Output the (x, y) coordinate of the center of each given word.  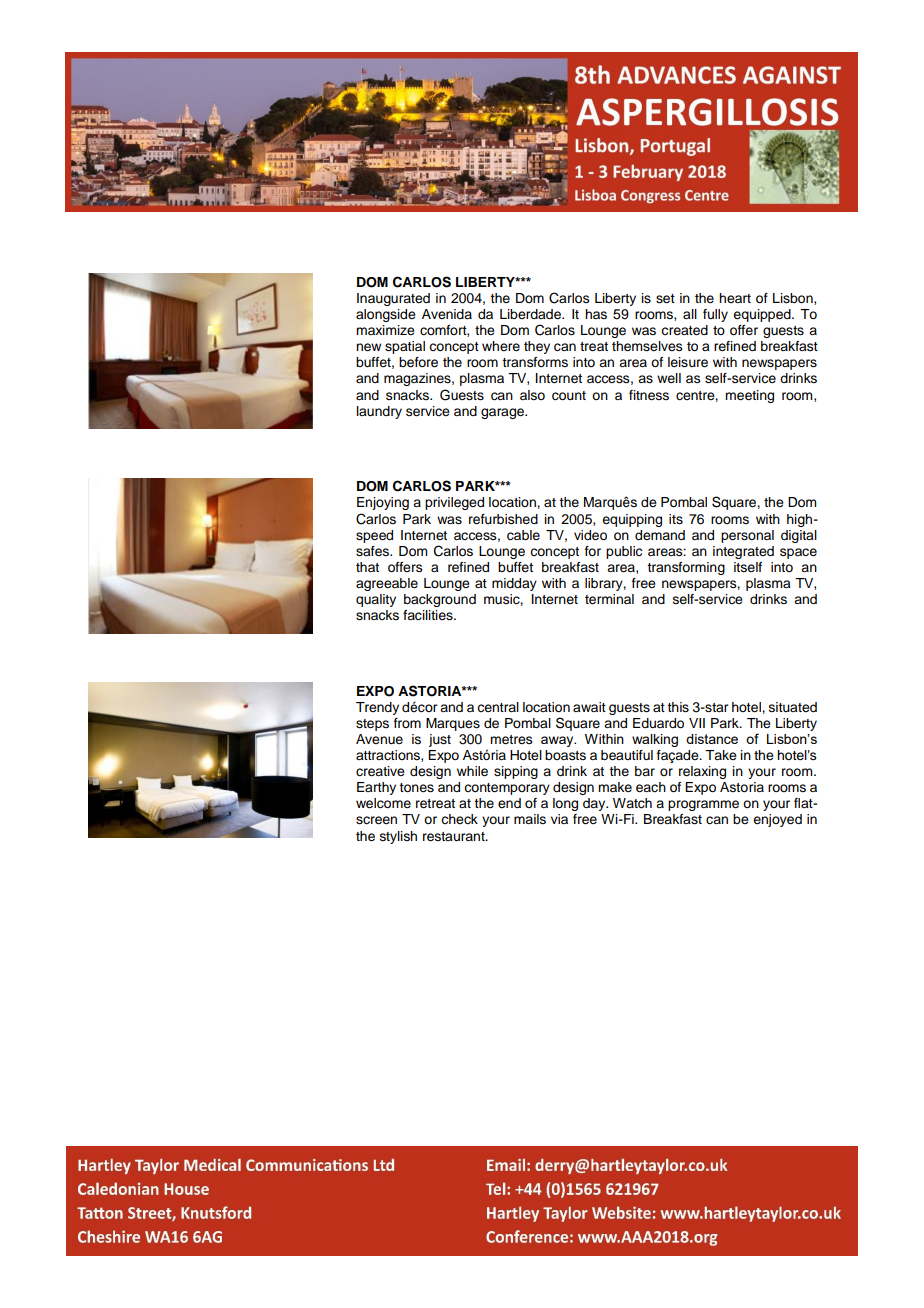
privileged (454, 503)
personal (747, 536)
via (559, 819)
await (589, 707)
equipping (632, 520)
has (596, 314)
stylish (398, 837)
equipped (763, 315)
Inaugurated (393, 299)
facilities (429, 615)
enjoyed (777, 820)
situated (793, 707)
